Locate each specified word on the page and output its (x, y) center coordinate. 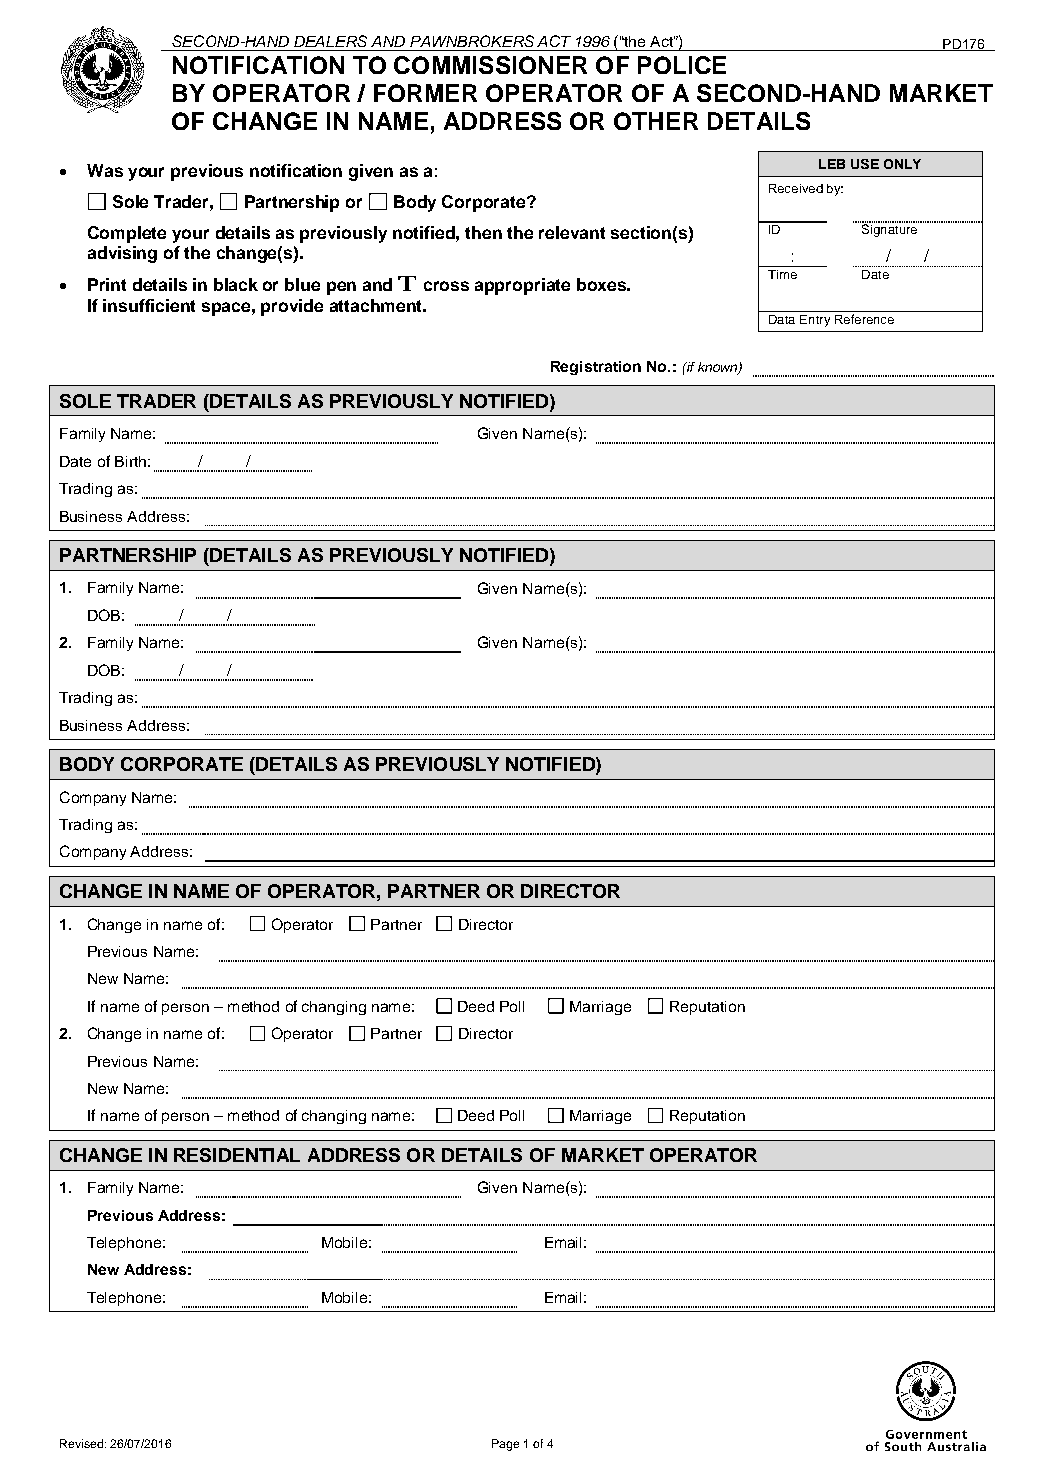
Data (782, 319)
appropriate (522, 286)
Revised (81, 1443)
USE (865, 164)
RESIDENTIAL (237, 1155)
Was (105, 170)
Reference (864, 319)
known (719, 368)
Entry (815, 321)
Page (505, 1445)
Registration (596, 368)
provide (292, 307)
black (236, 284)
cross (446, 286)
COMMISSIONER (490, 65)
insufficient (149, 305)
